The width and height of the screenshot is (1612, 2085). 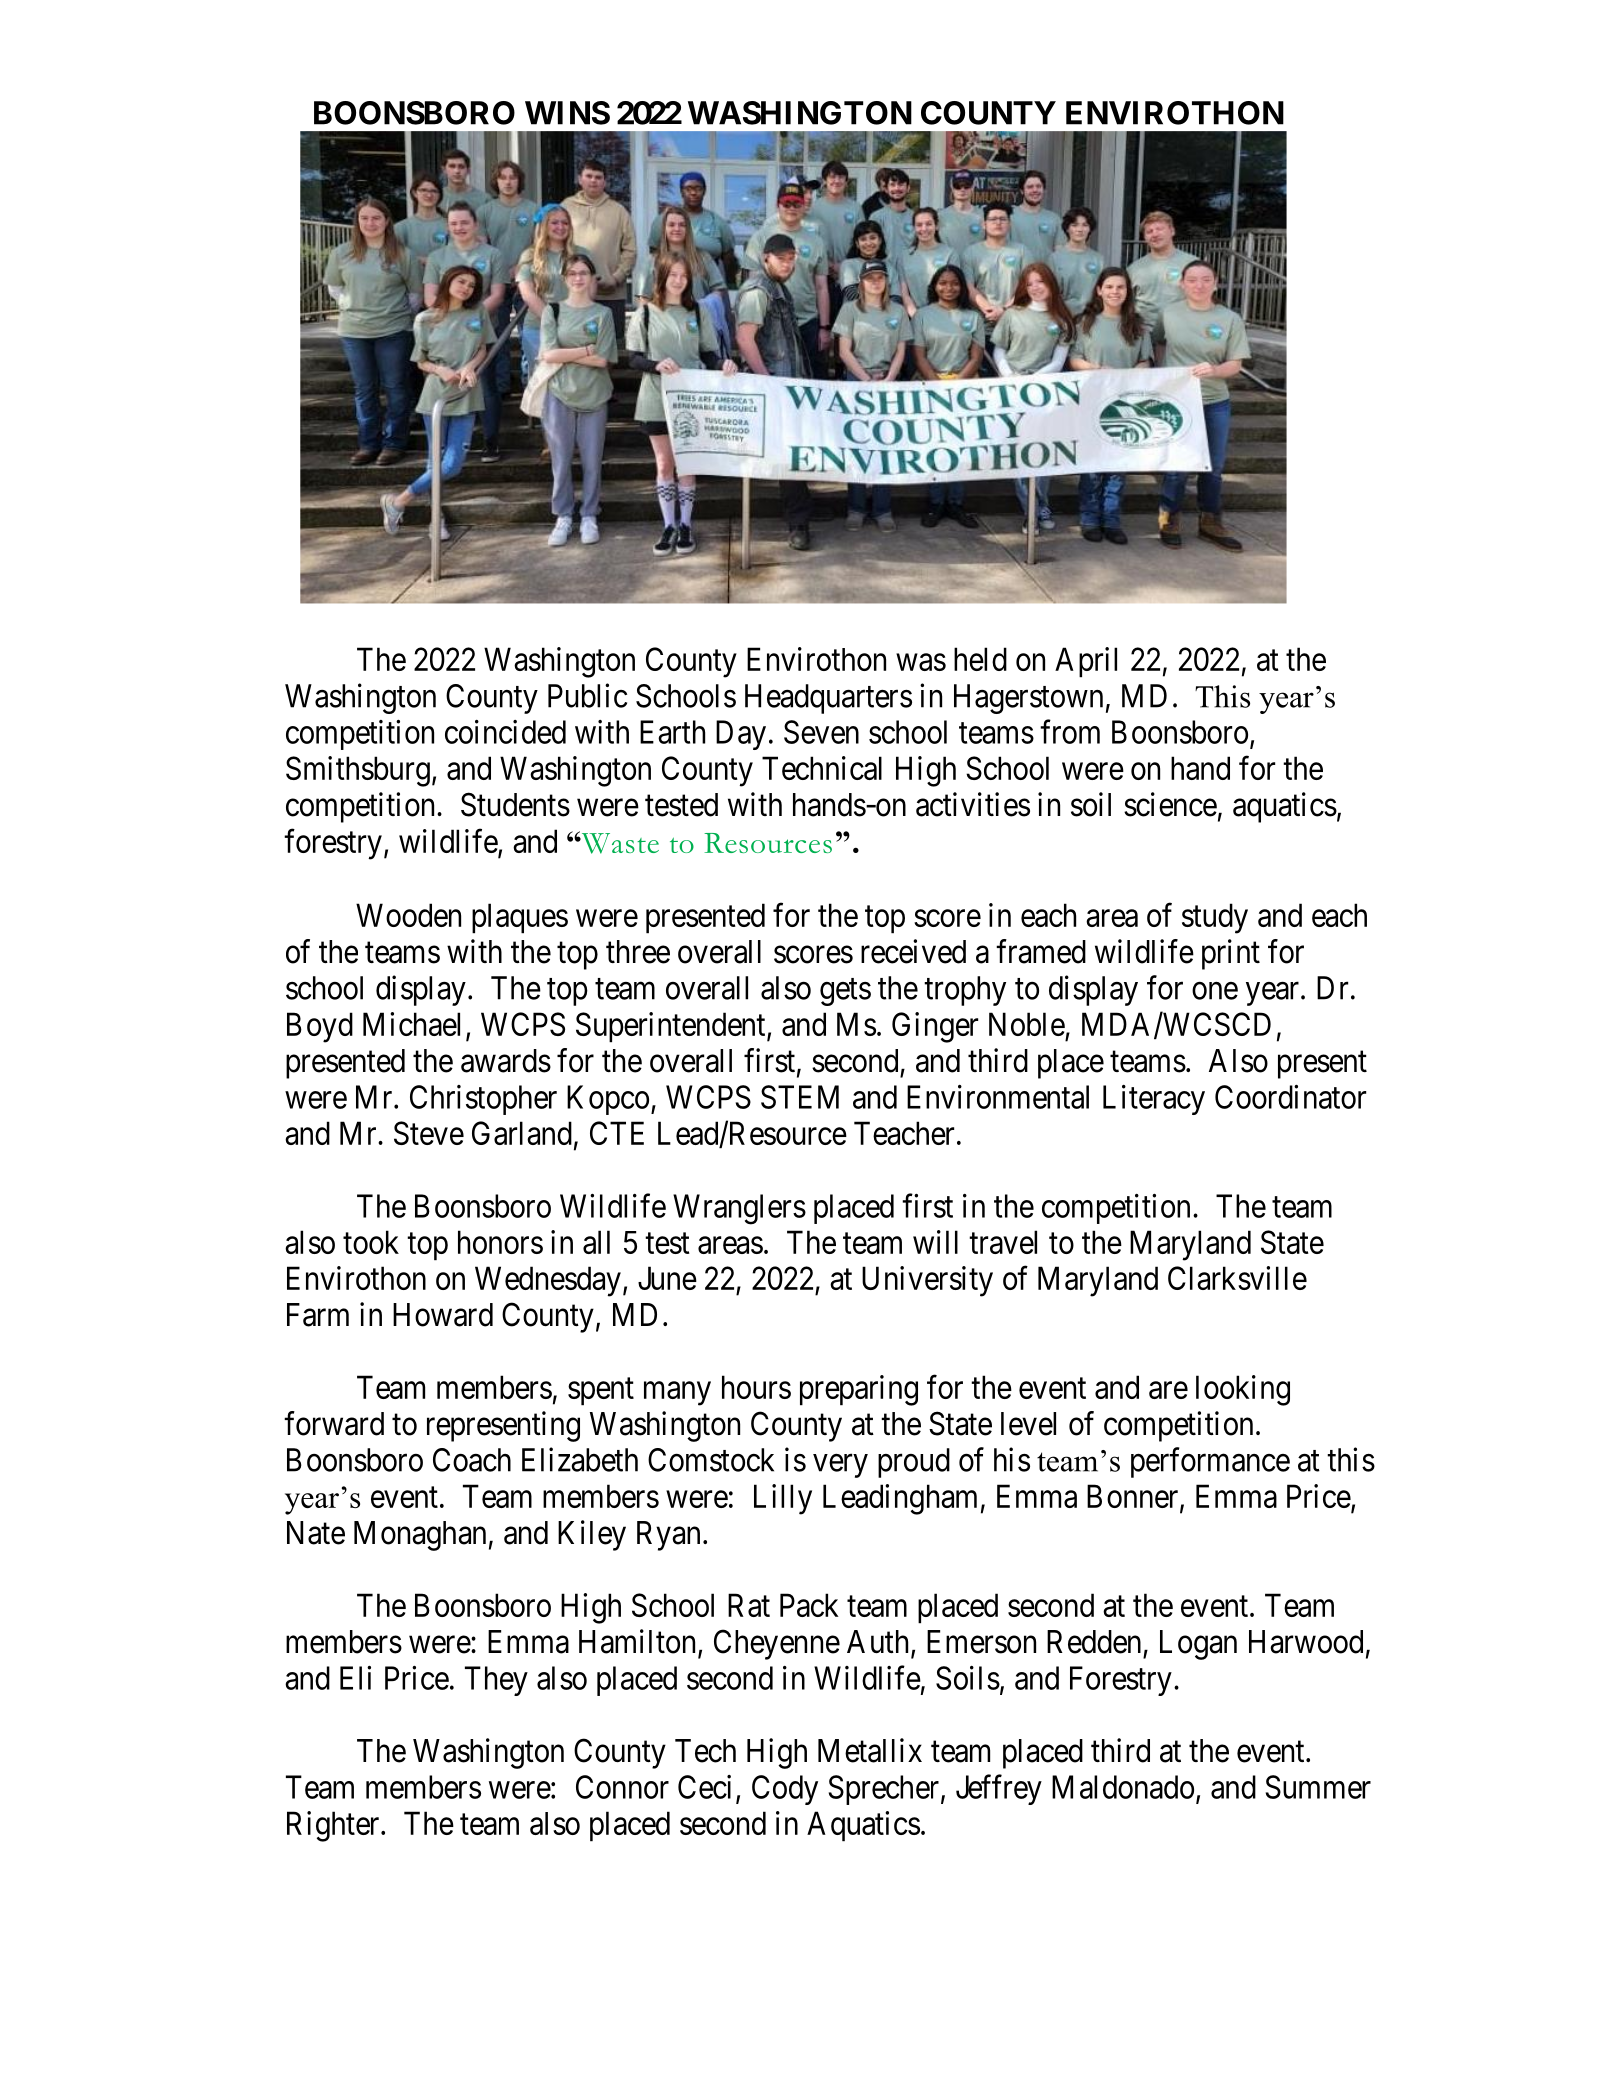 What do you see at coordinates (785, 1790) in the screenshot?
I see `Cody` at bounding box center [785, 1790].
